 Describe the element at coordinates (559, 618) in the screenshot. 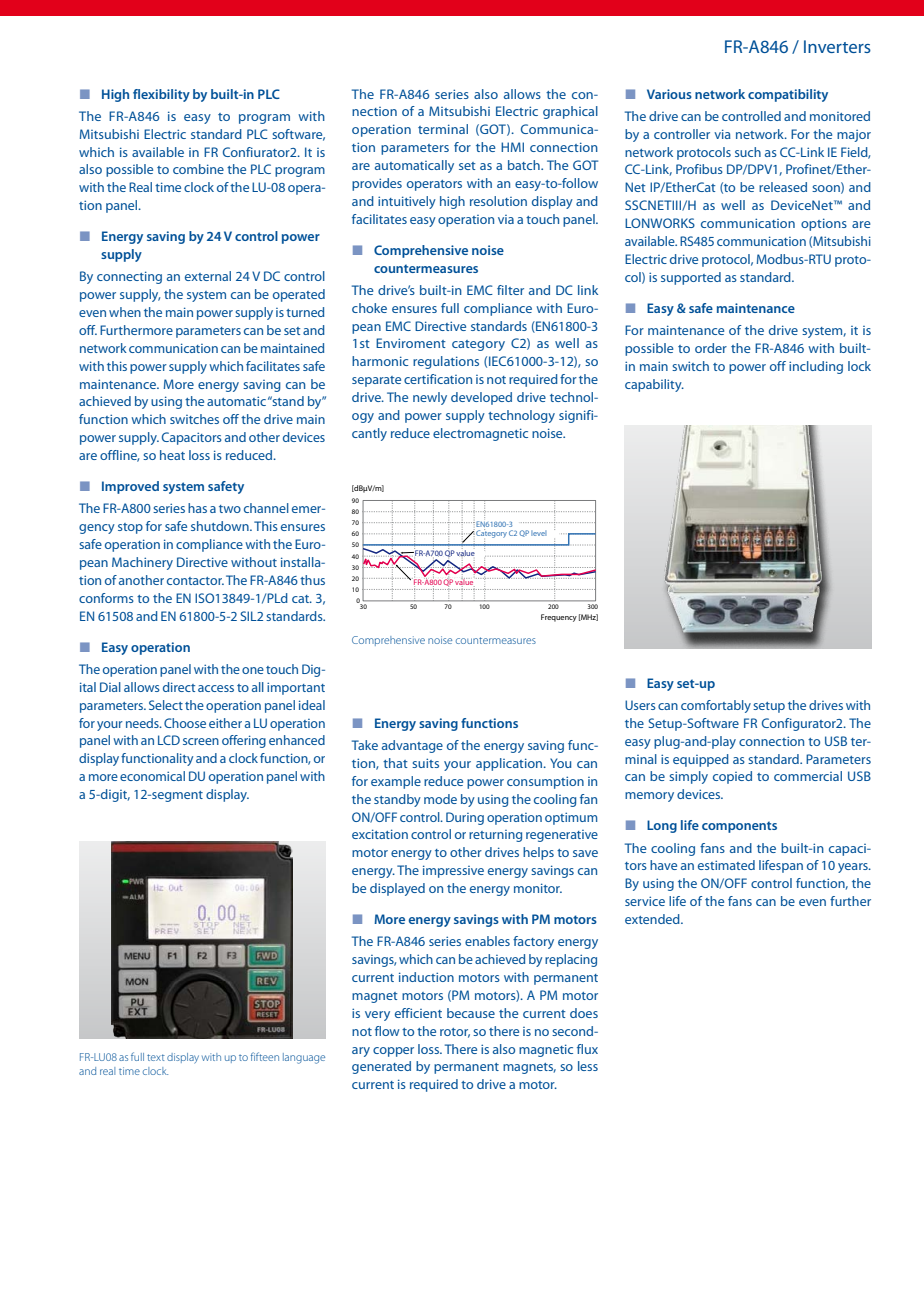

I see `Frequency` at that location.
